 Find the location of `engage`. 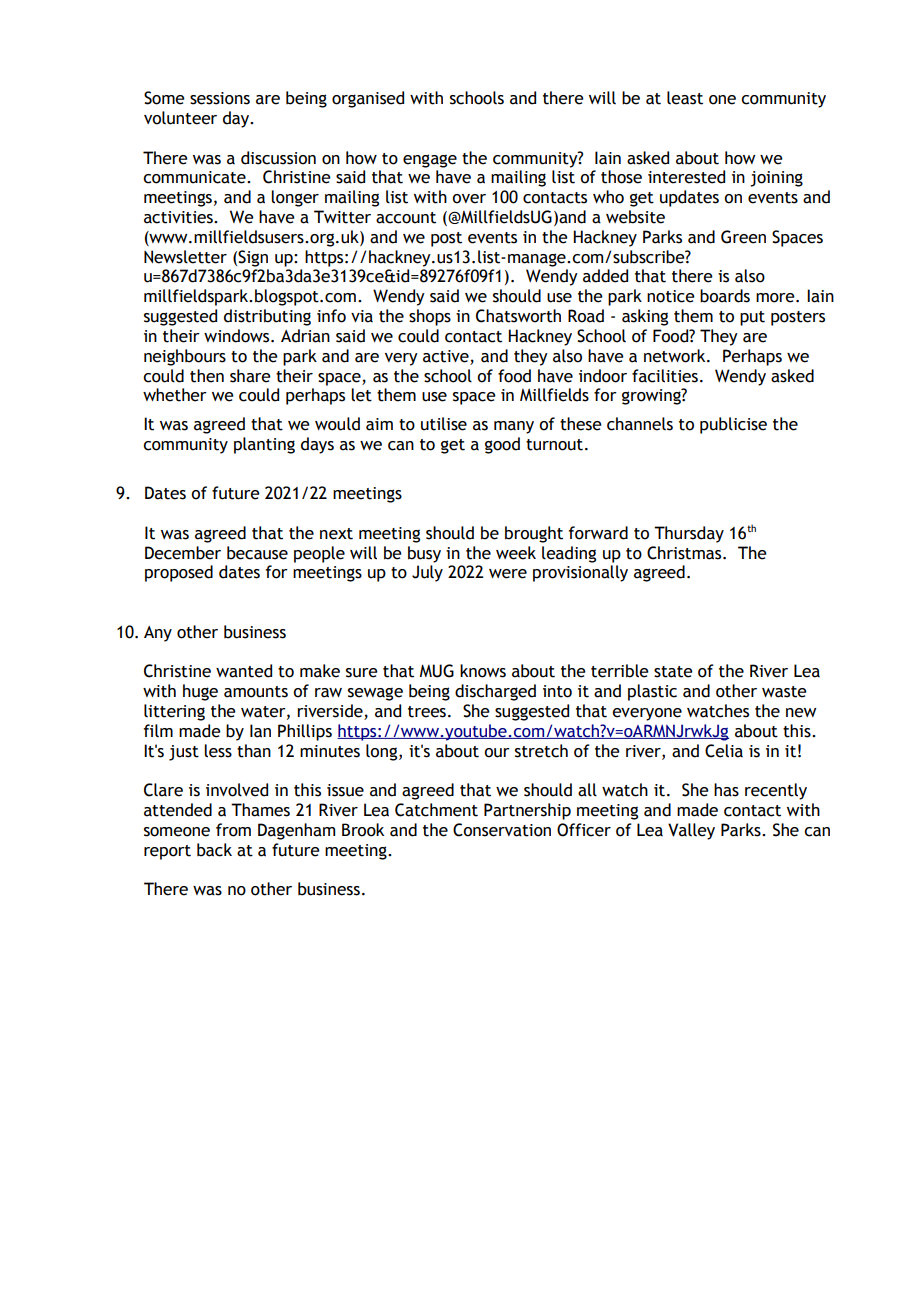

engage is located at coordinates (430, 161).
